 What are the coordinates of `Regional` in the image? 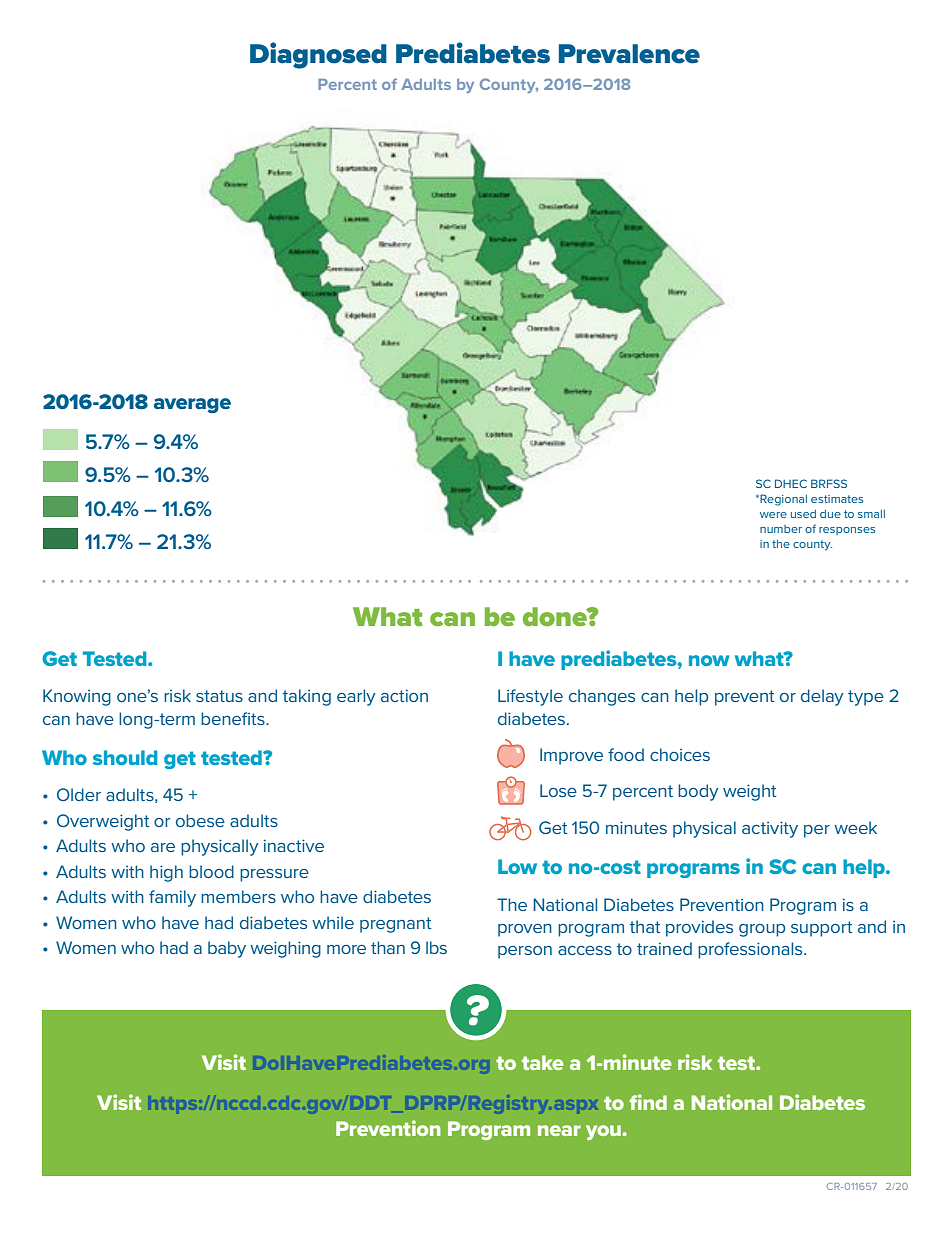 It's located at (782, 500).
